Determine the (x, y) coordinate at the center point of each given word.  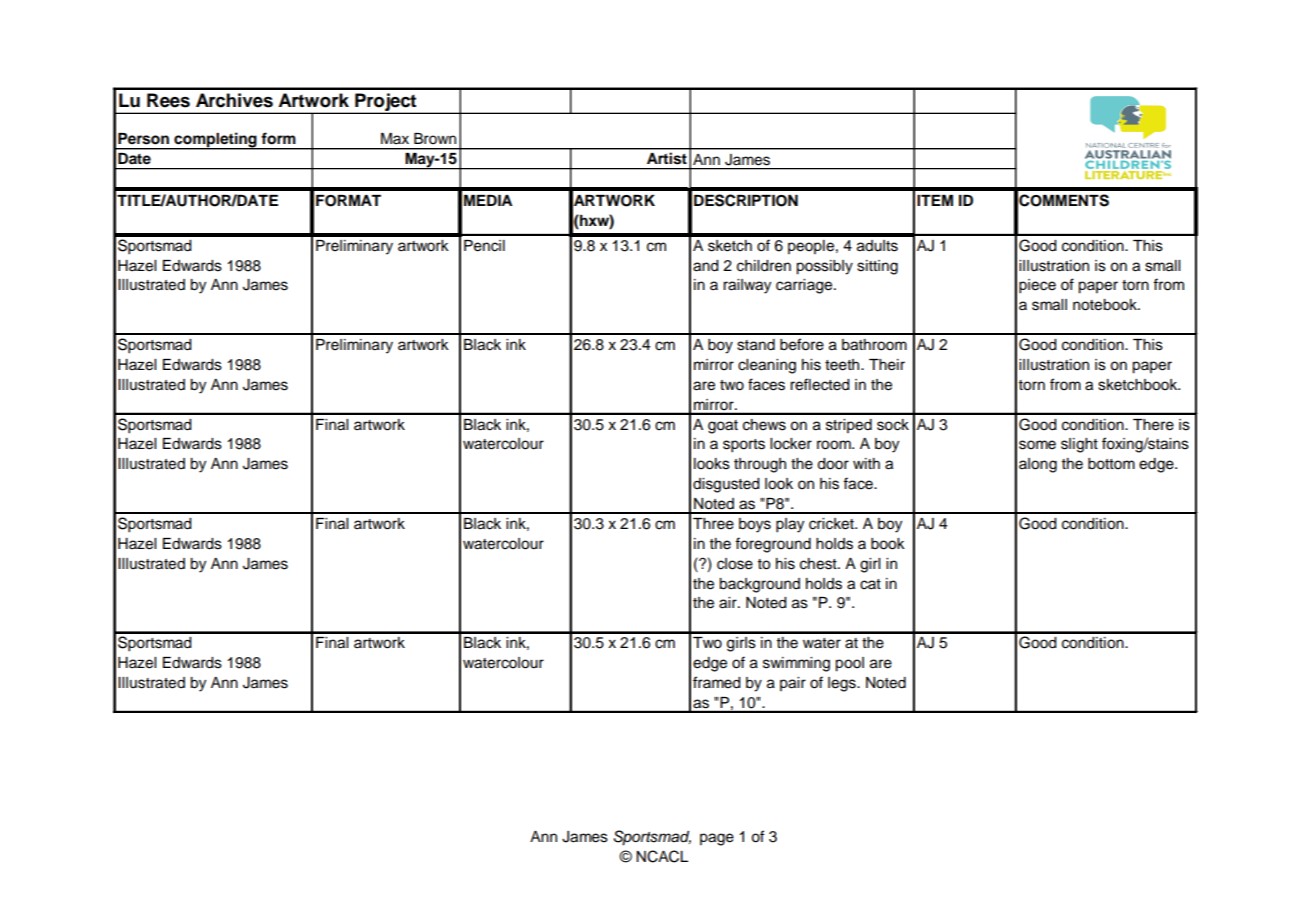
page (717, 839)
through (760, 465)
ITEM (935, 200)
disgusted (726, 485)
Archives (234, 100)
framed (717, 682)
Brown (435, 139)
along (1038, 465)
